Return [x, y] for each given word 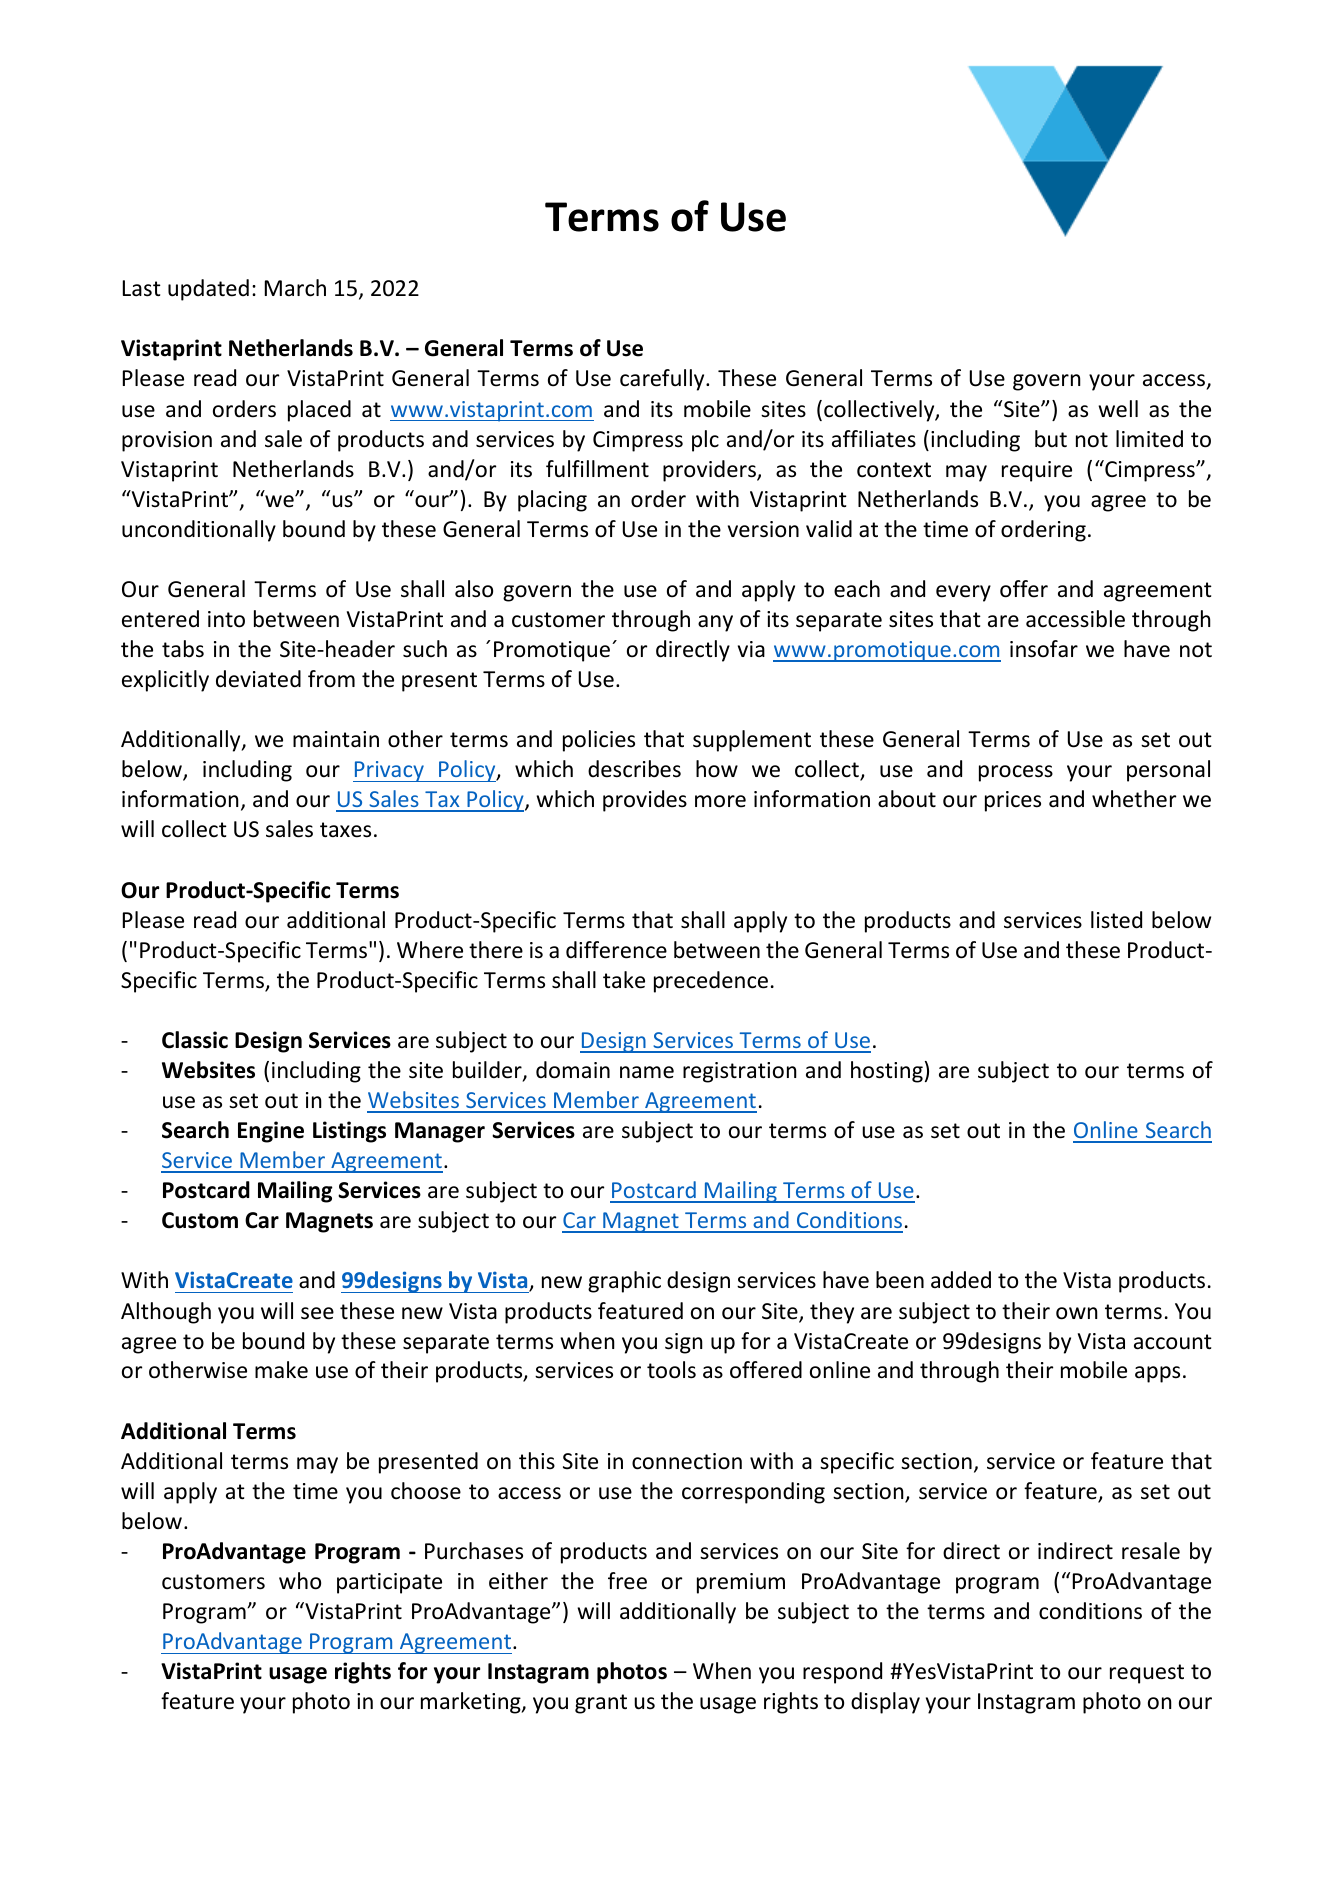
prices [1013, 801]
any [715, 623]
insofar [1044, 649]
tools [671, 1370]
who [300, 1581]
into [226, 619]
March [295, 288]
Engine [271, 1132]
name [647, 1072]
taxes [345, 830]
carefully [663, 380]
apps [1157, 1374]
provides [645, 801]
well [1118, 409]
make [281, 1370]
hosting [887, 1072]
